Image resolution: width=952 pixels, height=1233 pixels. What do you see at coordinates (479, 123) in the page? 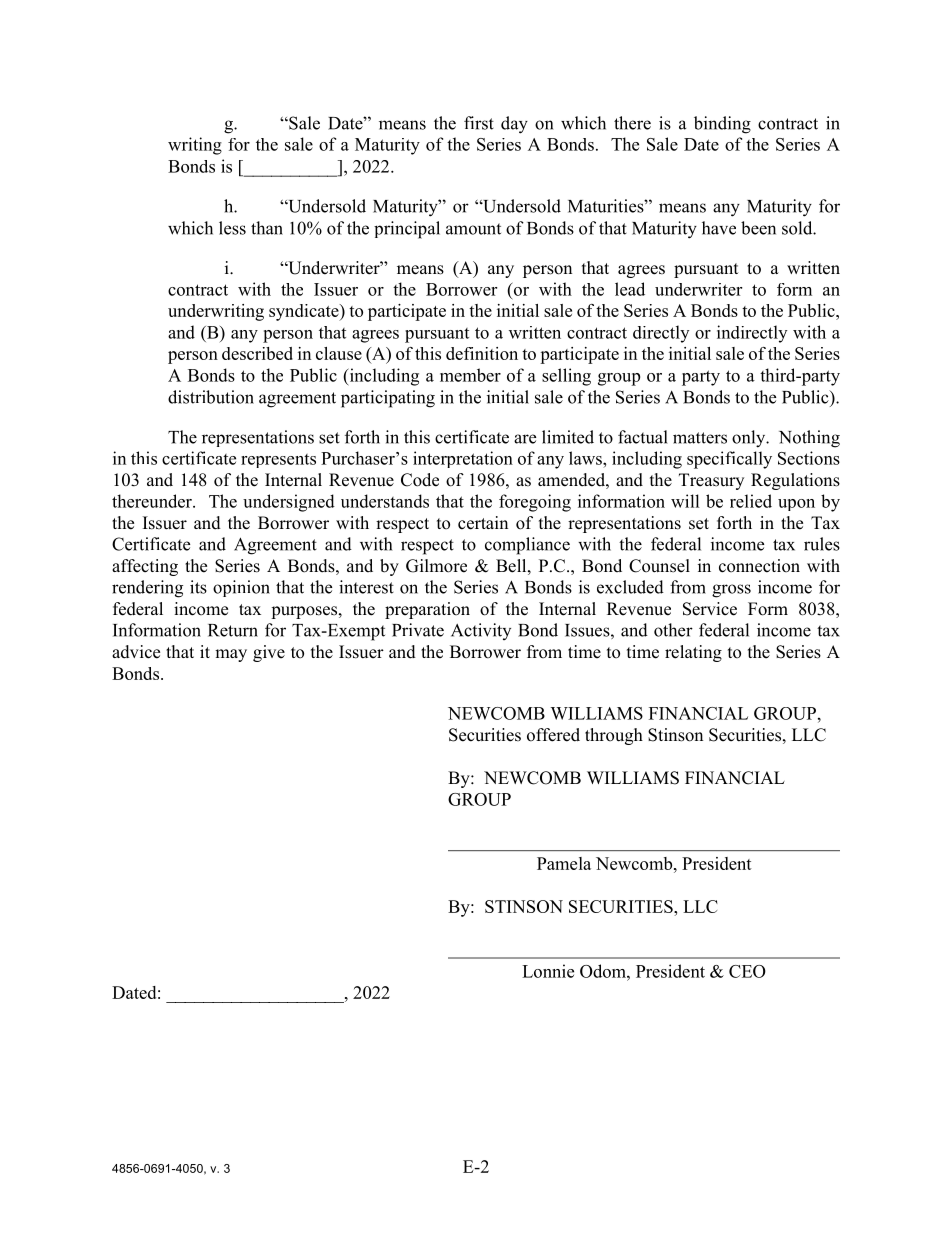
I see `first` at bounding box center [479, 123].
